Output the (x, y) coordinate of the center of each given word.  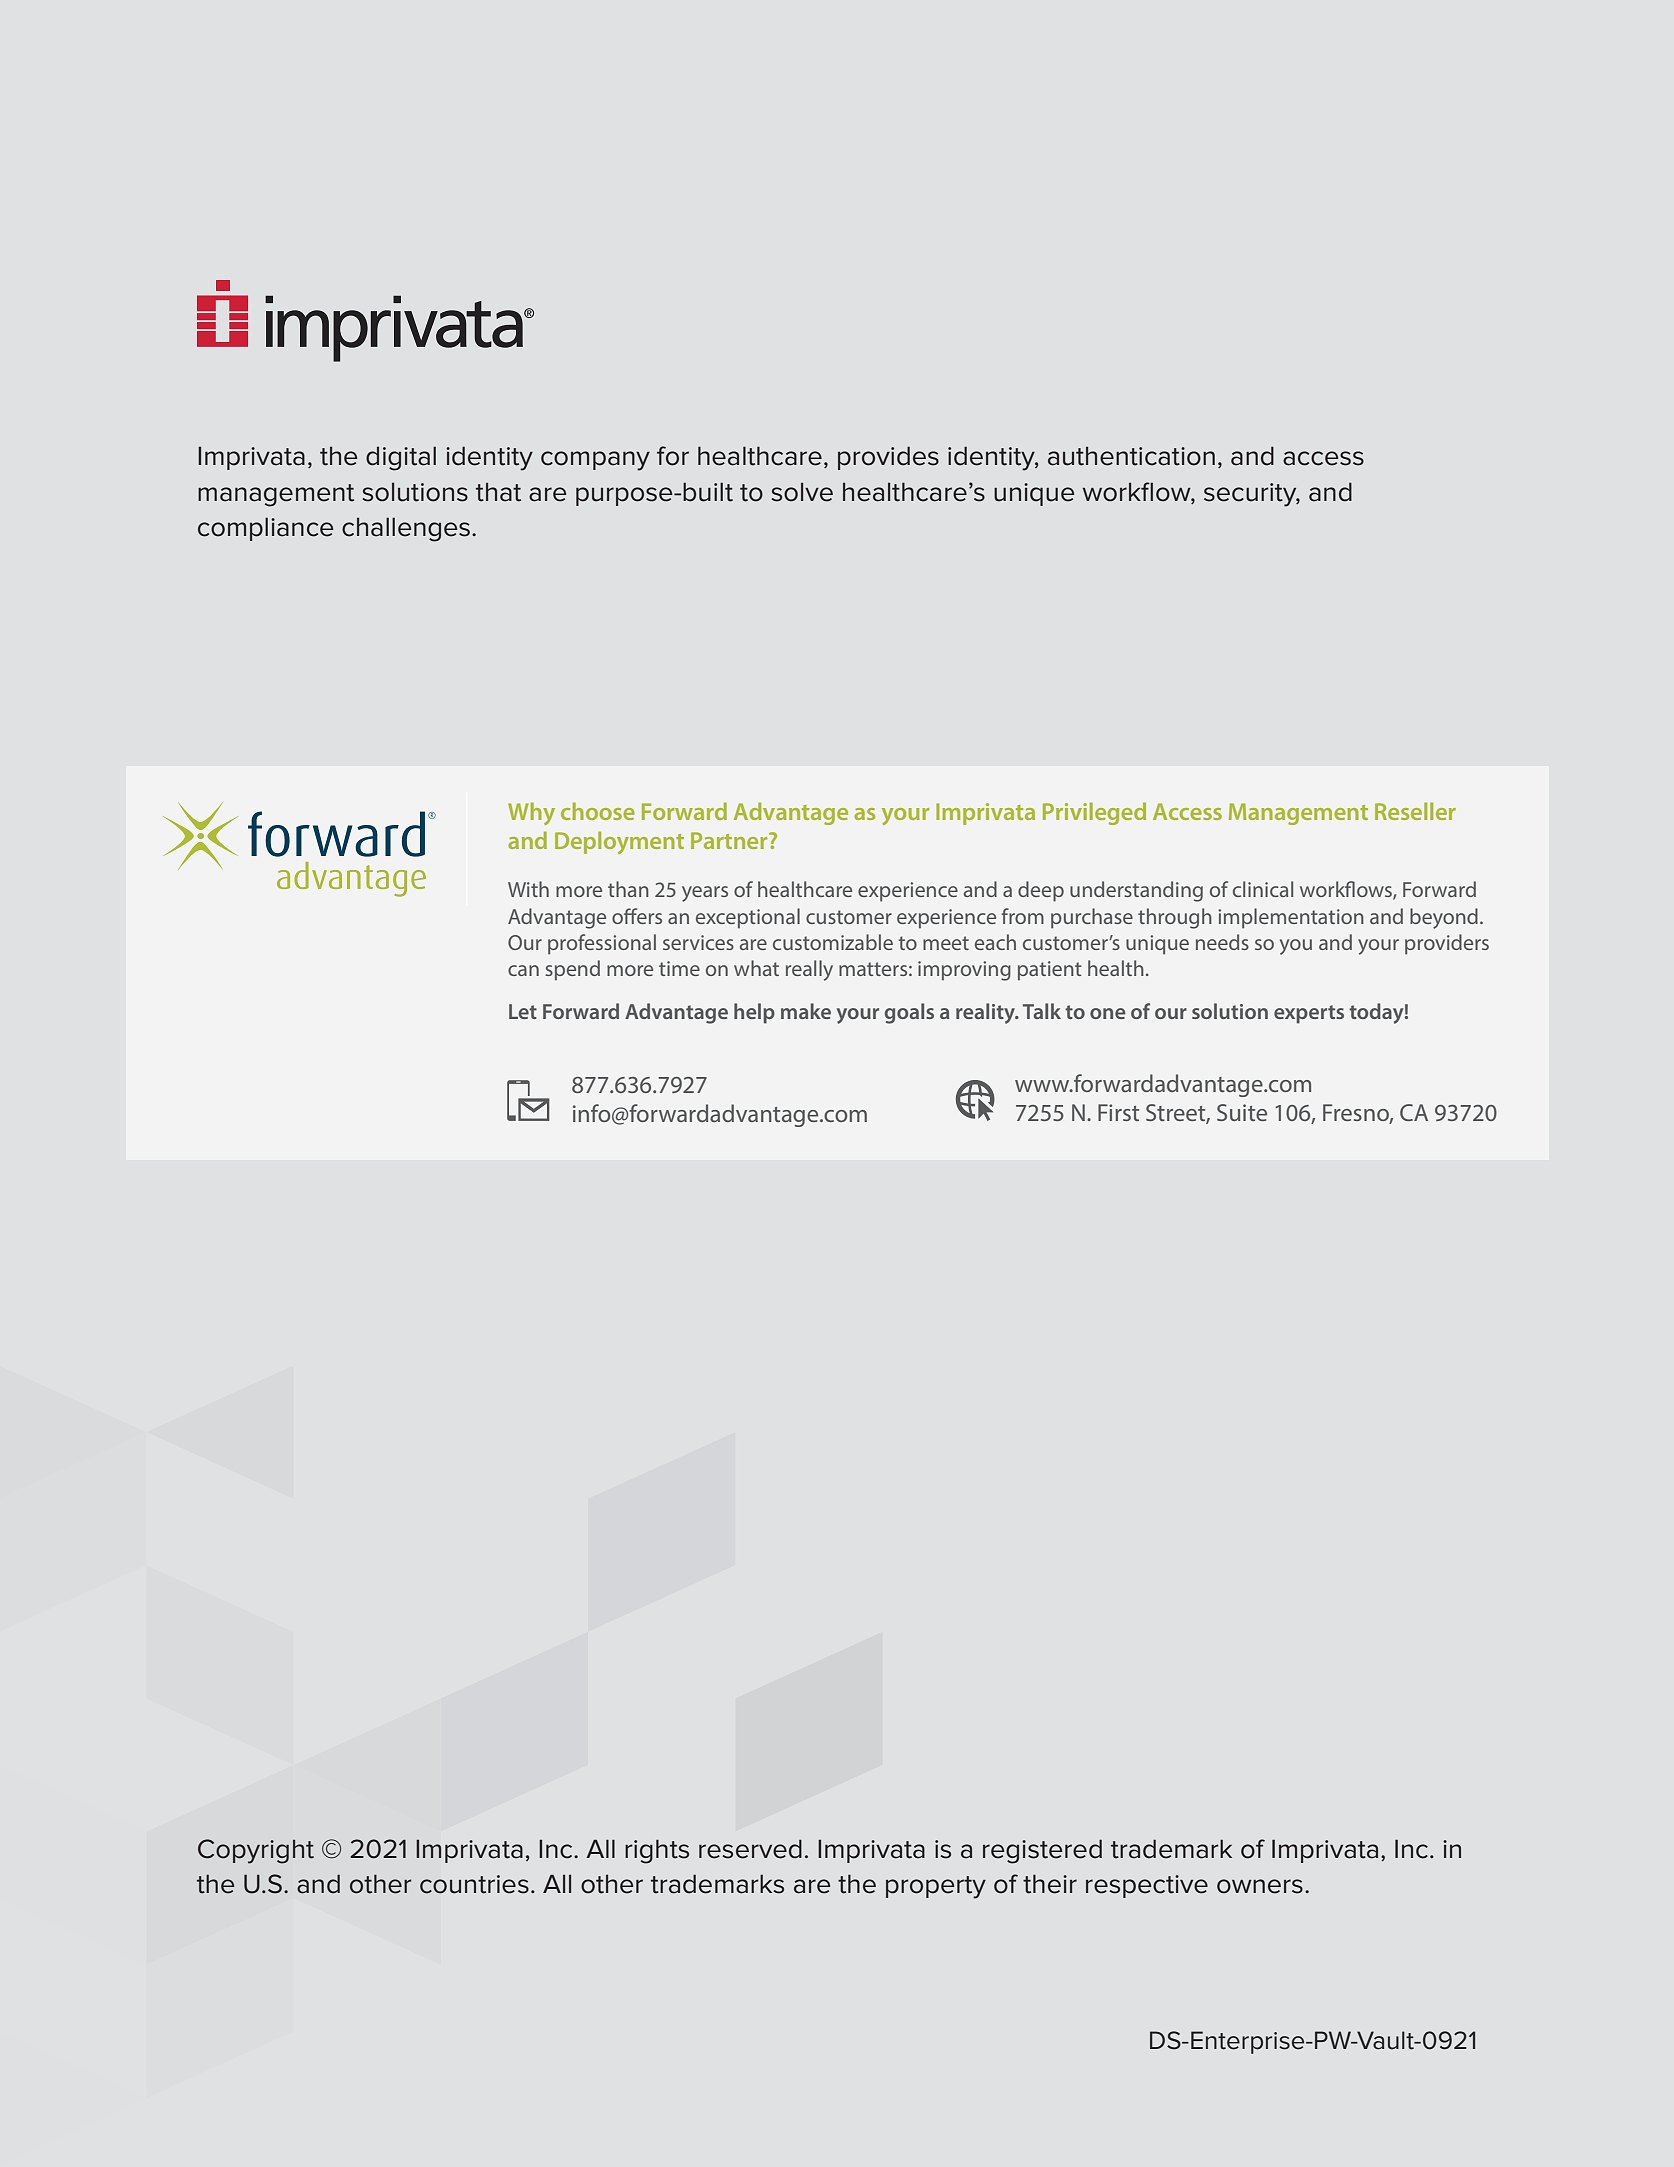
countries (474, 1884)
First (1118, 1112)
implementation (1291, 918)
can (523, 970)
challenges (407, 529)
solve (802, 492)
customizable (833, 942)
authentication (1131, 456)
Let (523, 1011)
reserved (750, 1849)
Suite (1242, 1112)
